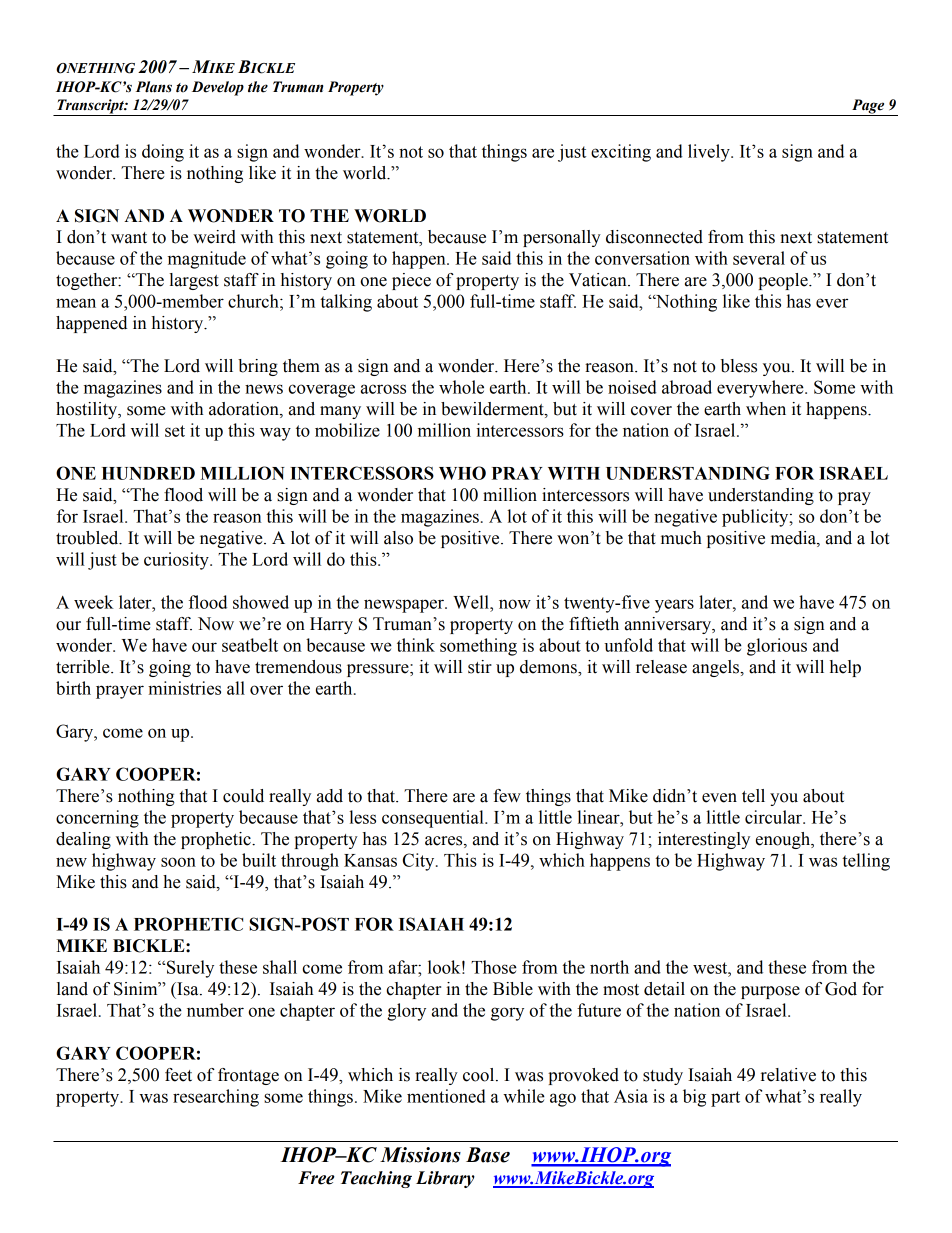  I want to click on lively, so click(710, 153).
